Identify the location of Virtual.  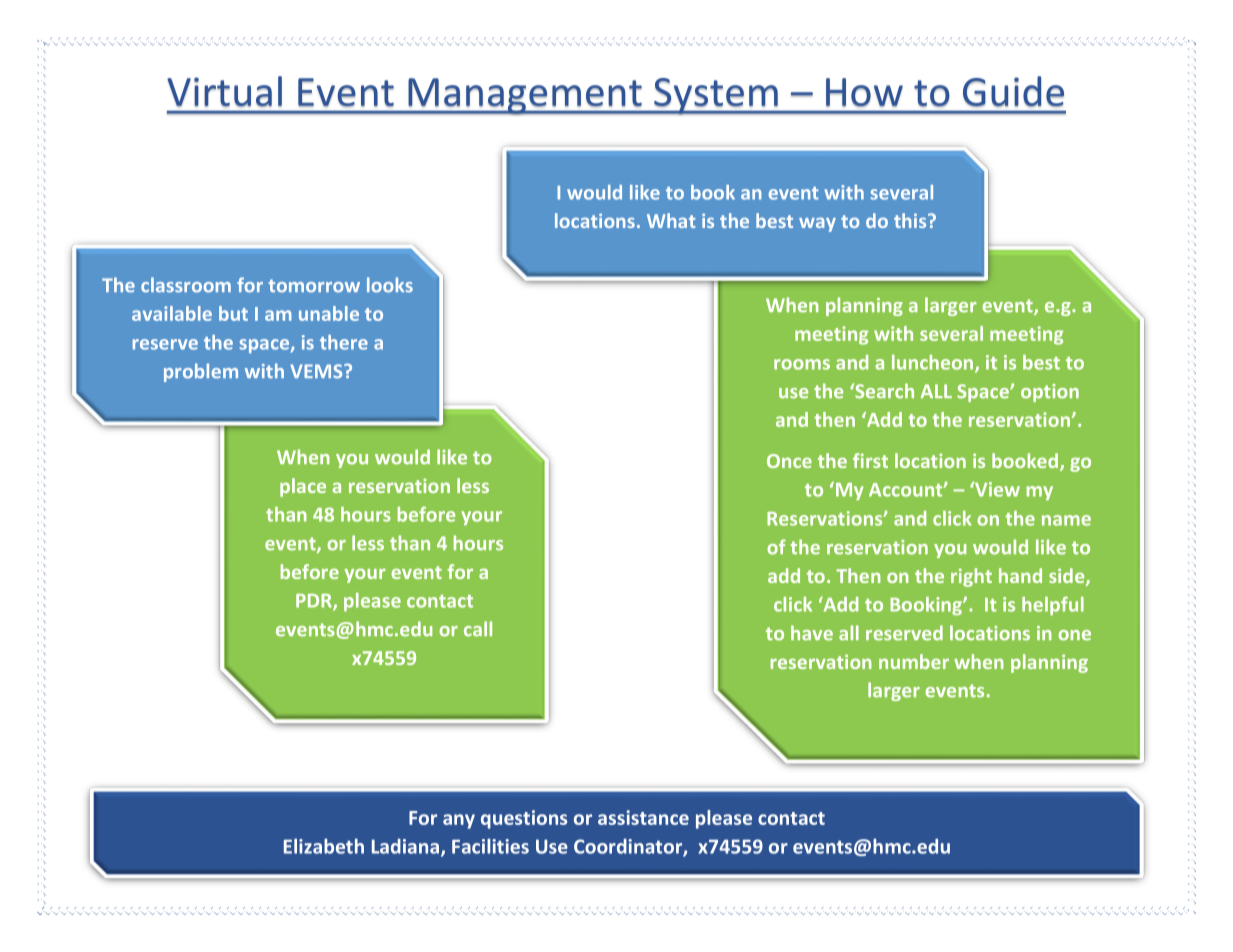
(224, 91).
